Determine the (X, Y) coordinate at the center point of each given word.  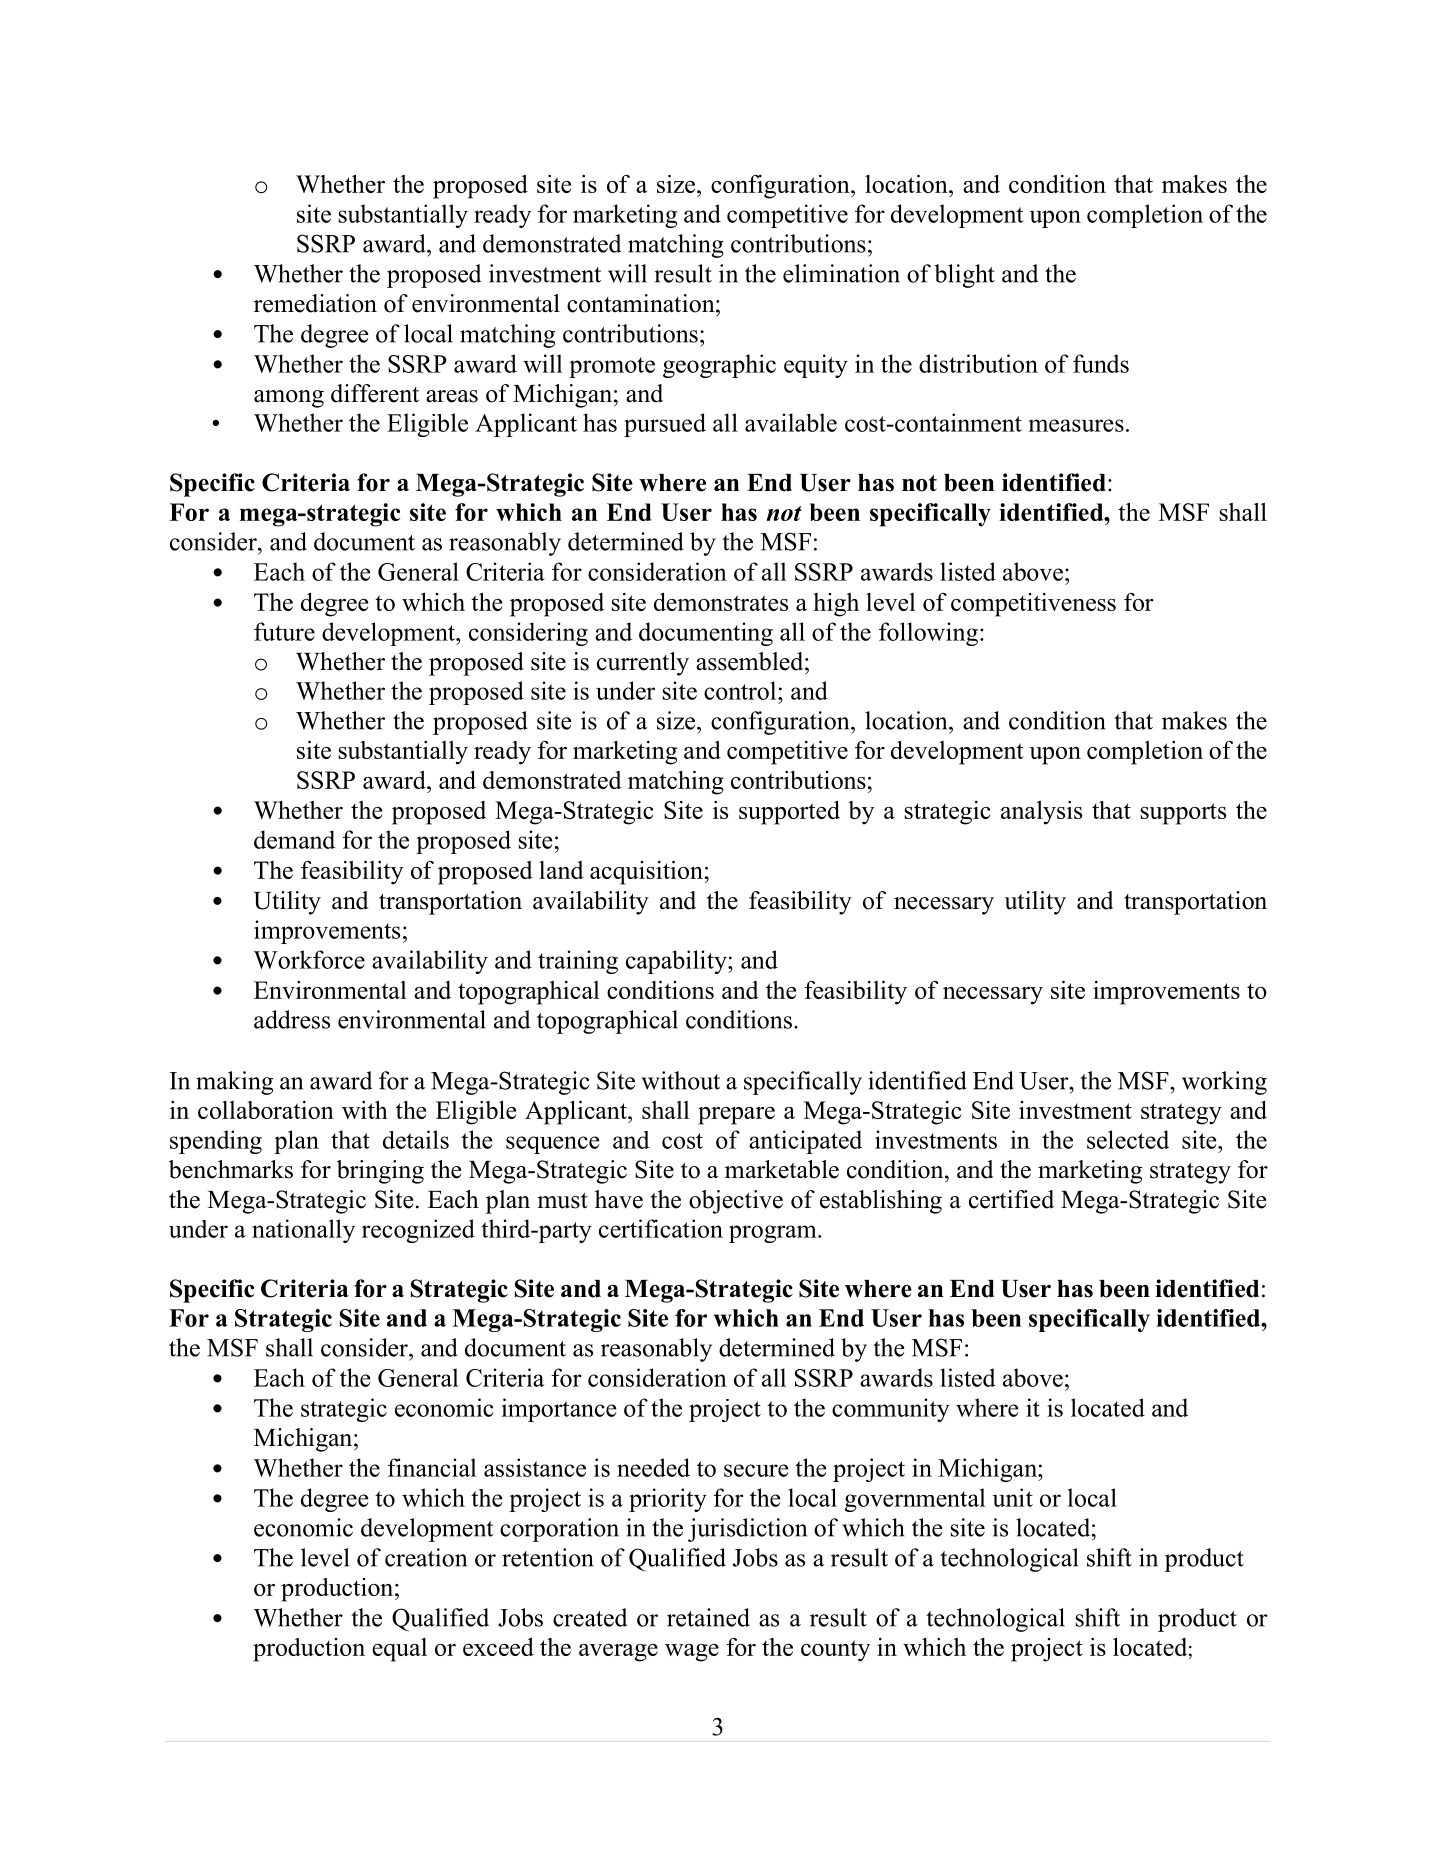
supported (789, 813)
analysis (1041, 813)
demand (294, 839)
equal (399, 1650)
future (284, 631)
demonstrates (721, 602)
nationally (303, 1231)
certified (1011, 1199)
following (928, 634)
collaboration (266, 1110)
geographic (719, 366)
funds (1101, 363)
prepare (736, 1116)
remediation (315, 303)
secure (756, 1470)
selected (1128, 1139)
